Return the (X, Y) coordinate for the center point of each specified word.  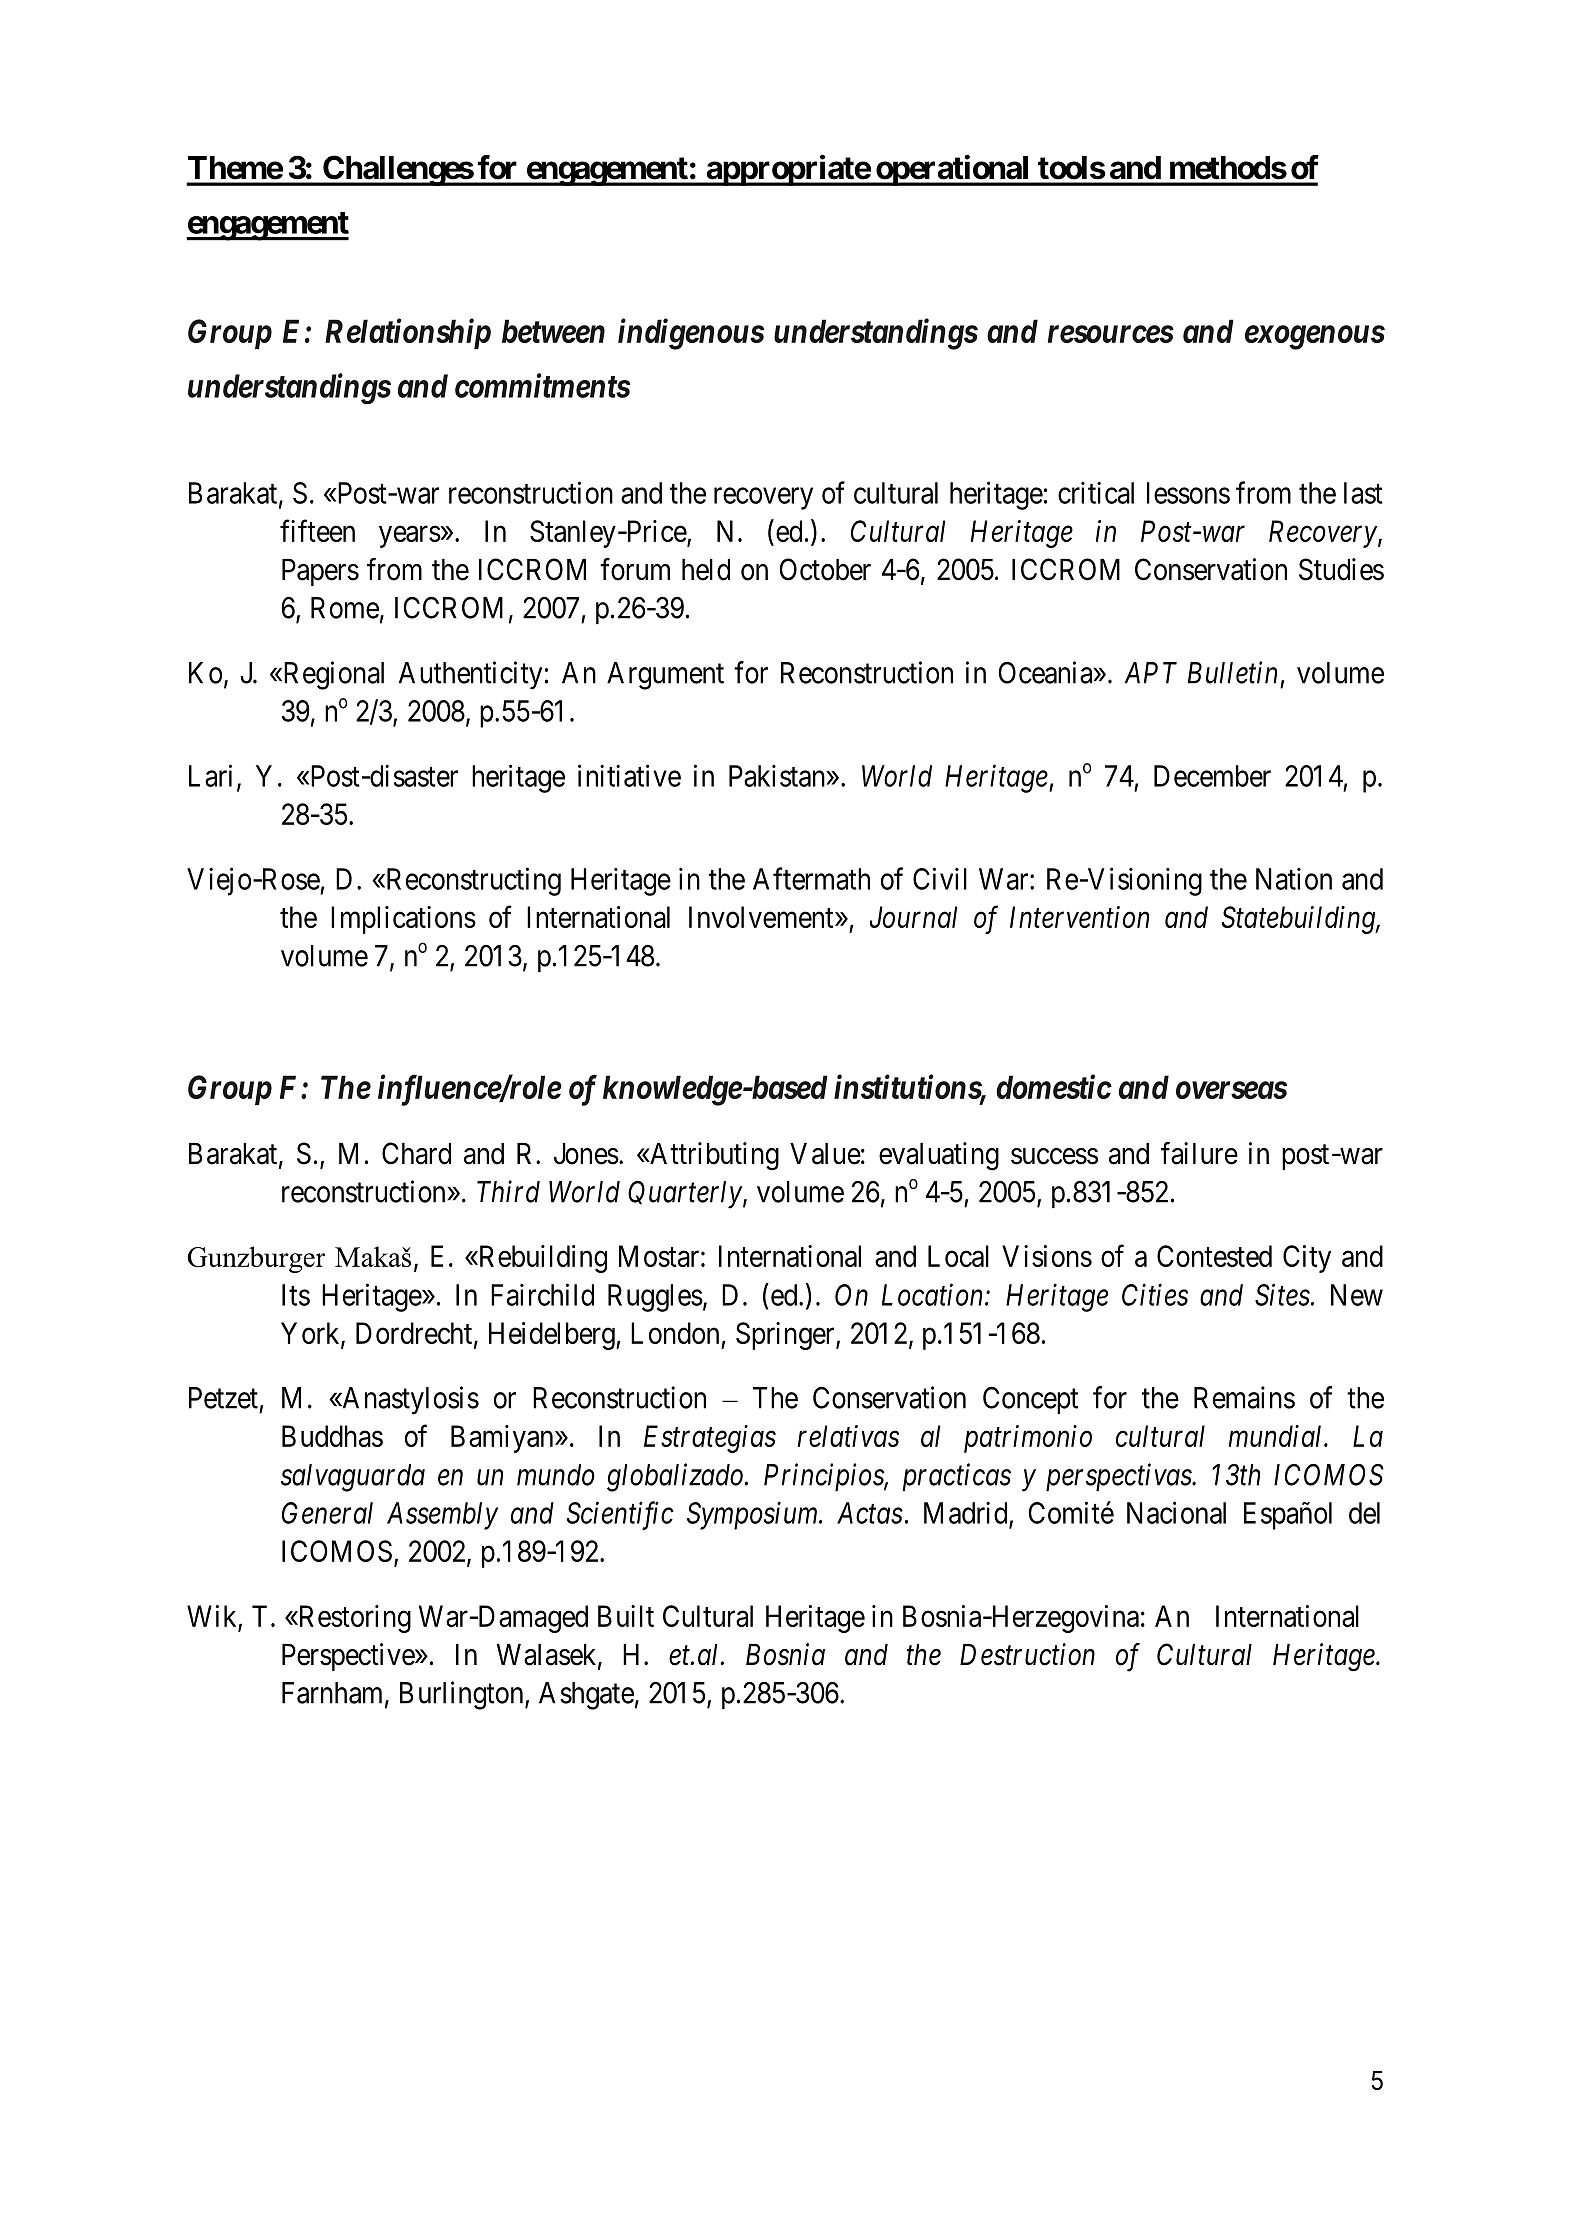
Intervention (1079, 917)
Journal (913, 917)
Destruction (1027, 1654)
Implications (403, 920)
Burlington (463, 1695)
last (1363, 493)
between (553, 331)
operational (953, 170)
